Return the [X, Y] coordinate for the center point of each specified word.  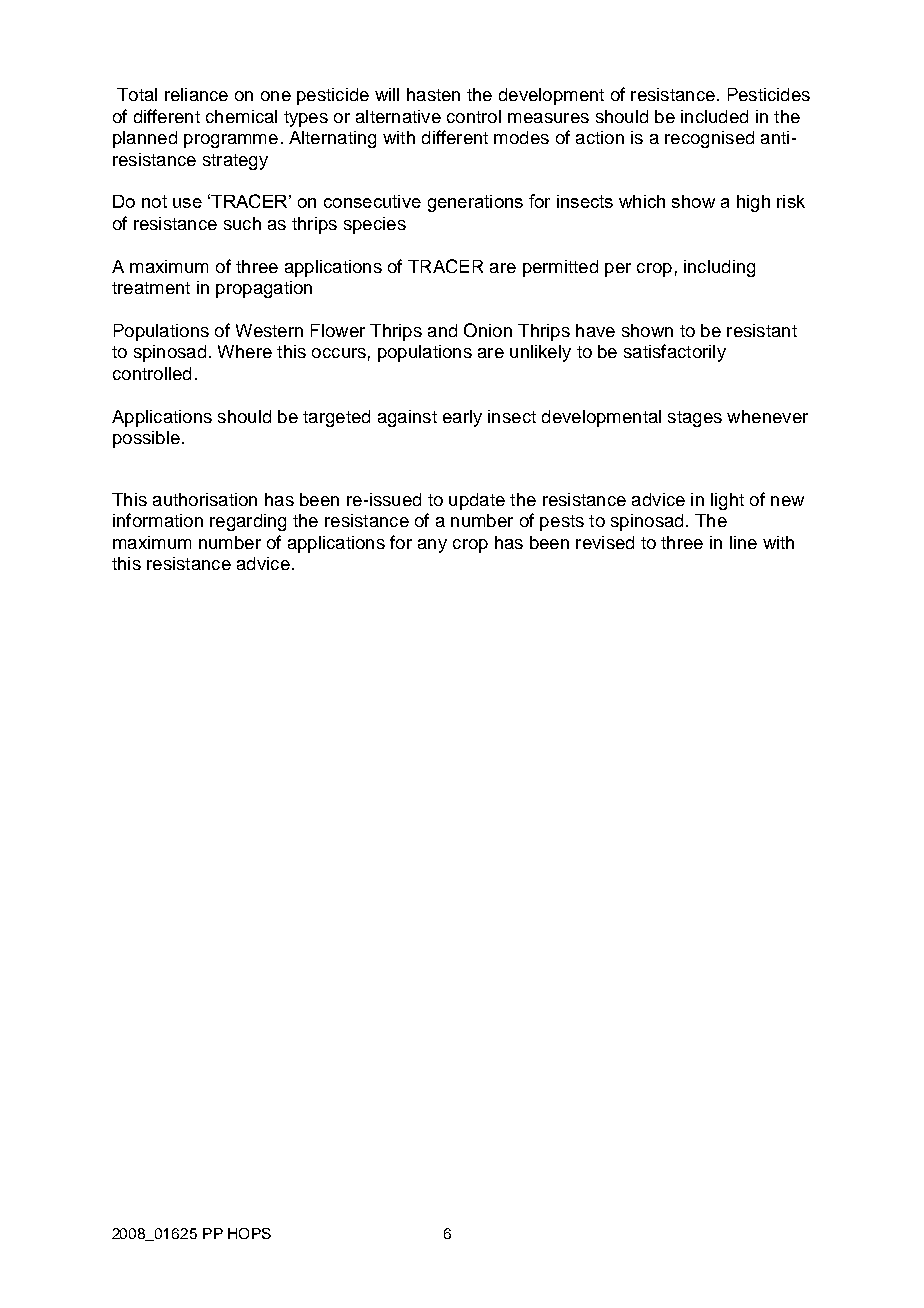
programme [231, 141]
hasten [433, 94]
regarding [248, 522]
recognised [709, 139]
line [743, 542]
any [432, 546]
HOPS [249, 1233]
